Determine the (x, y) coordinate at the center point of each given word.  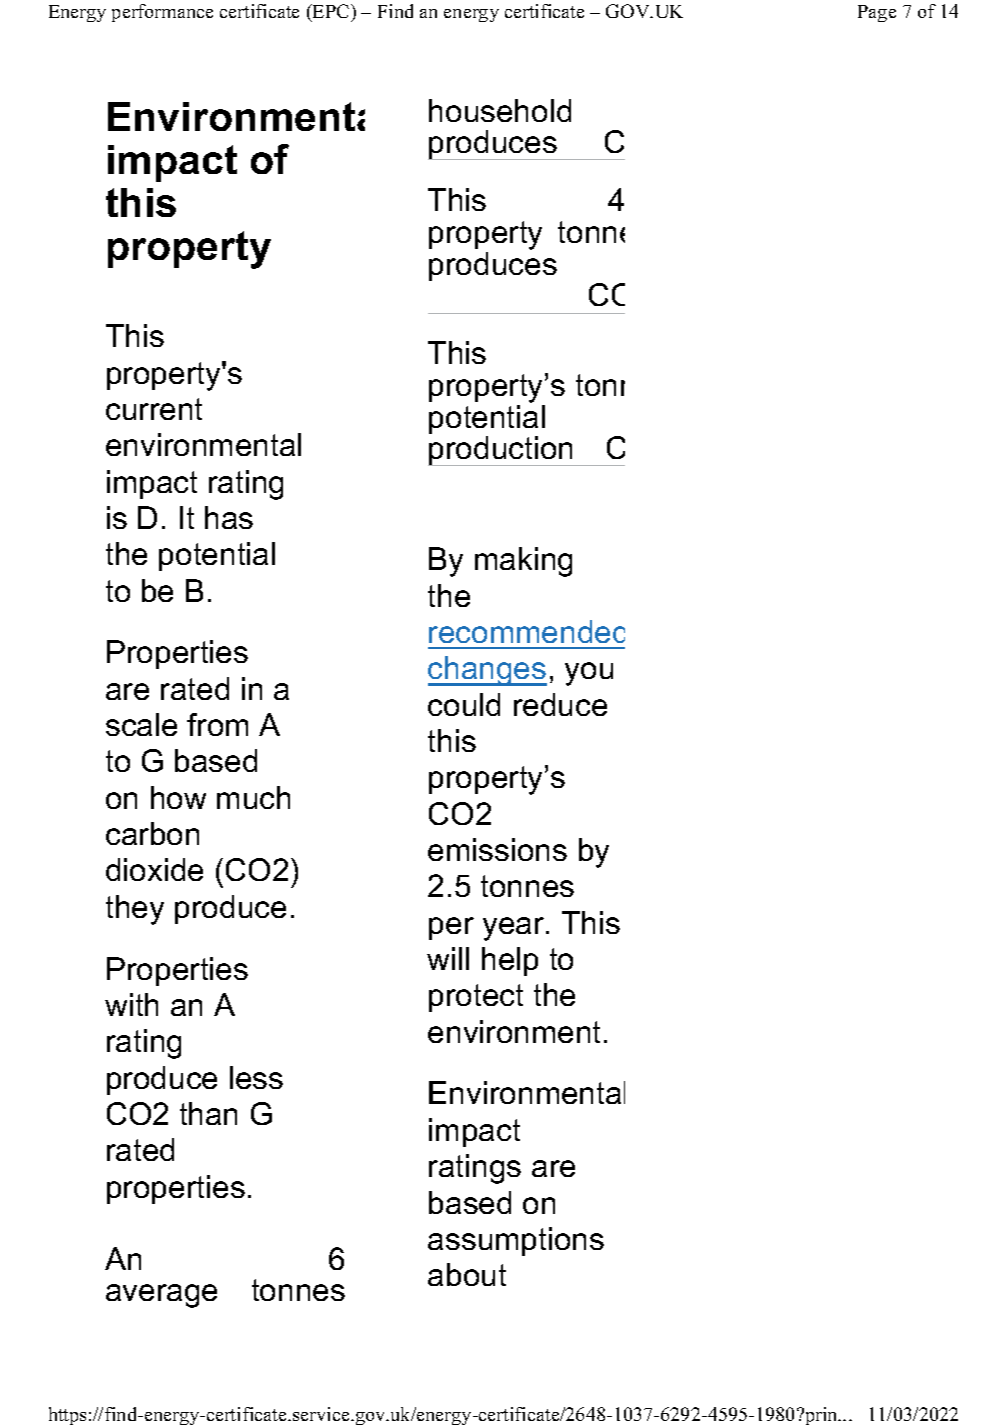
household (500, 110)
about (467, 1274)
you (589, 674)
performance (162, 13)
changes (487, 671)
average (161, 1296)
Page (877, 13)
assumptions (516, 1241)
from (217, 724)
